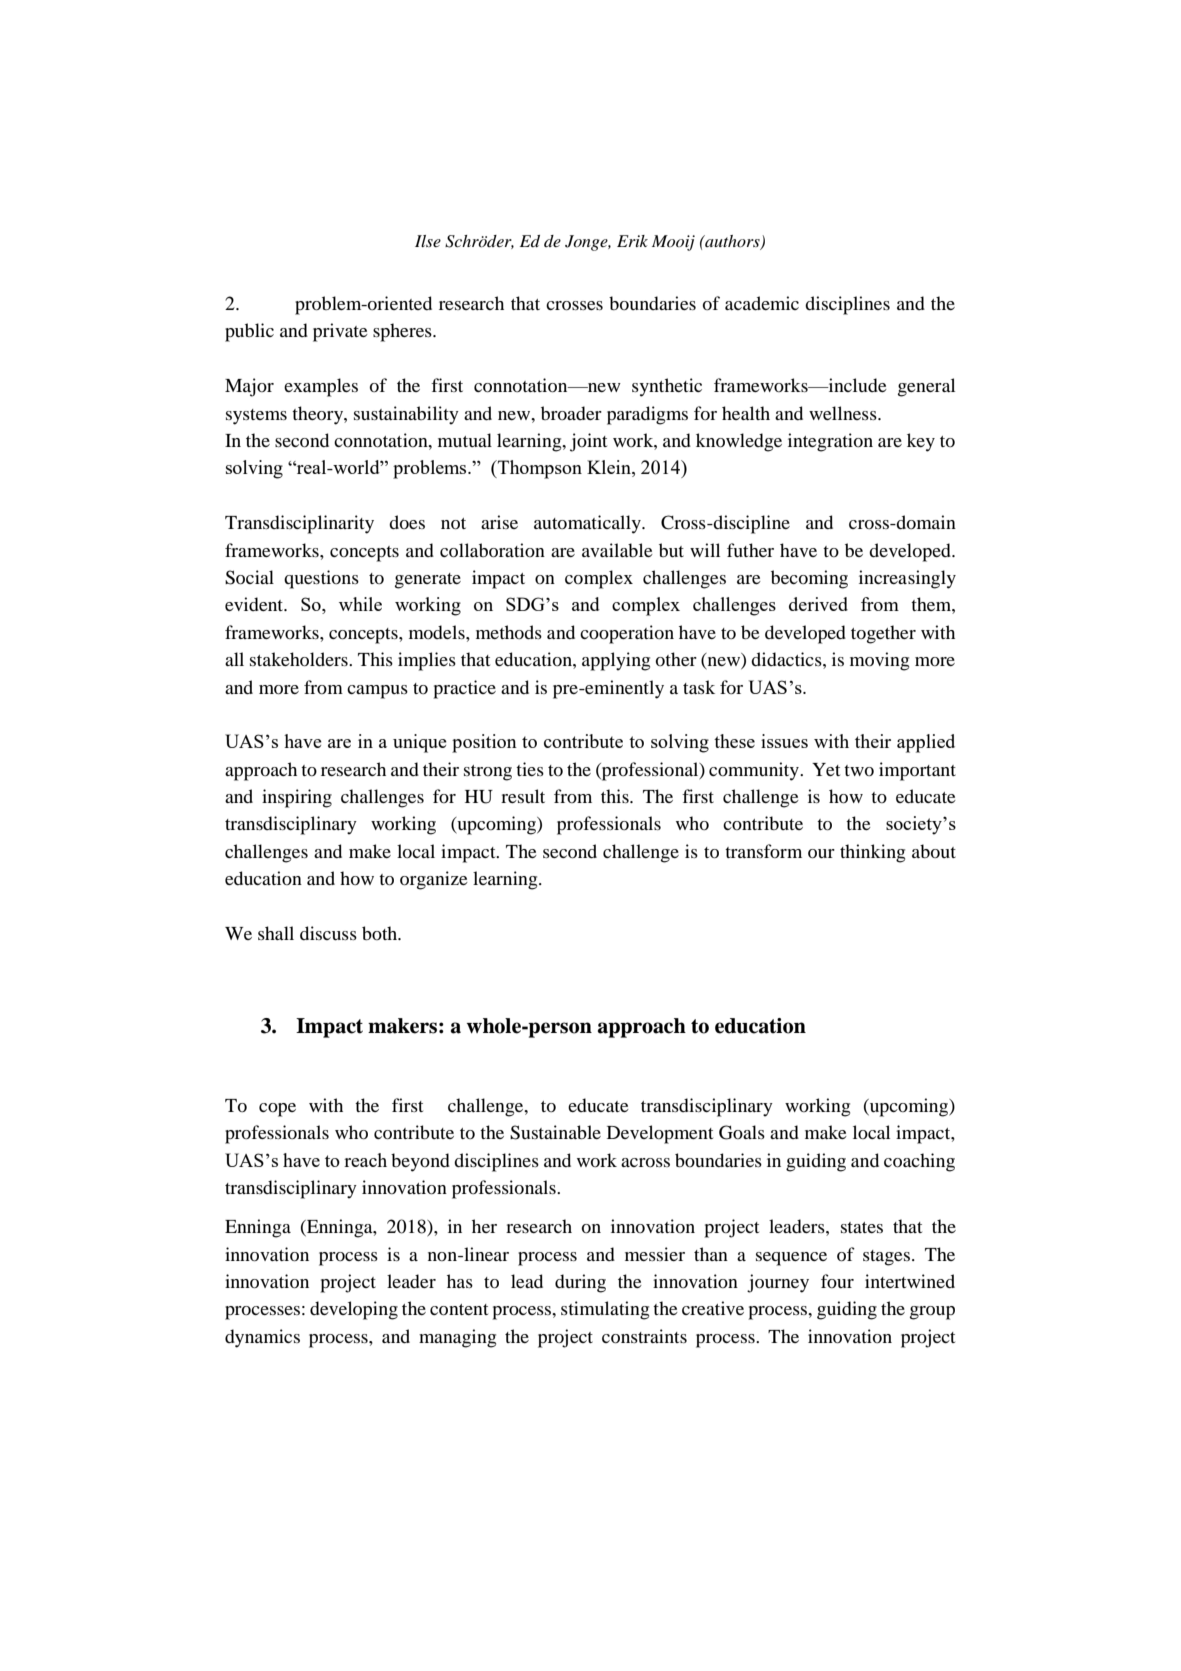 The width and height of the document is (1181, 1671). Describe the element at coordinates (605, 1310) in the document. I see `stimulating` at that location.
